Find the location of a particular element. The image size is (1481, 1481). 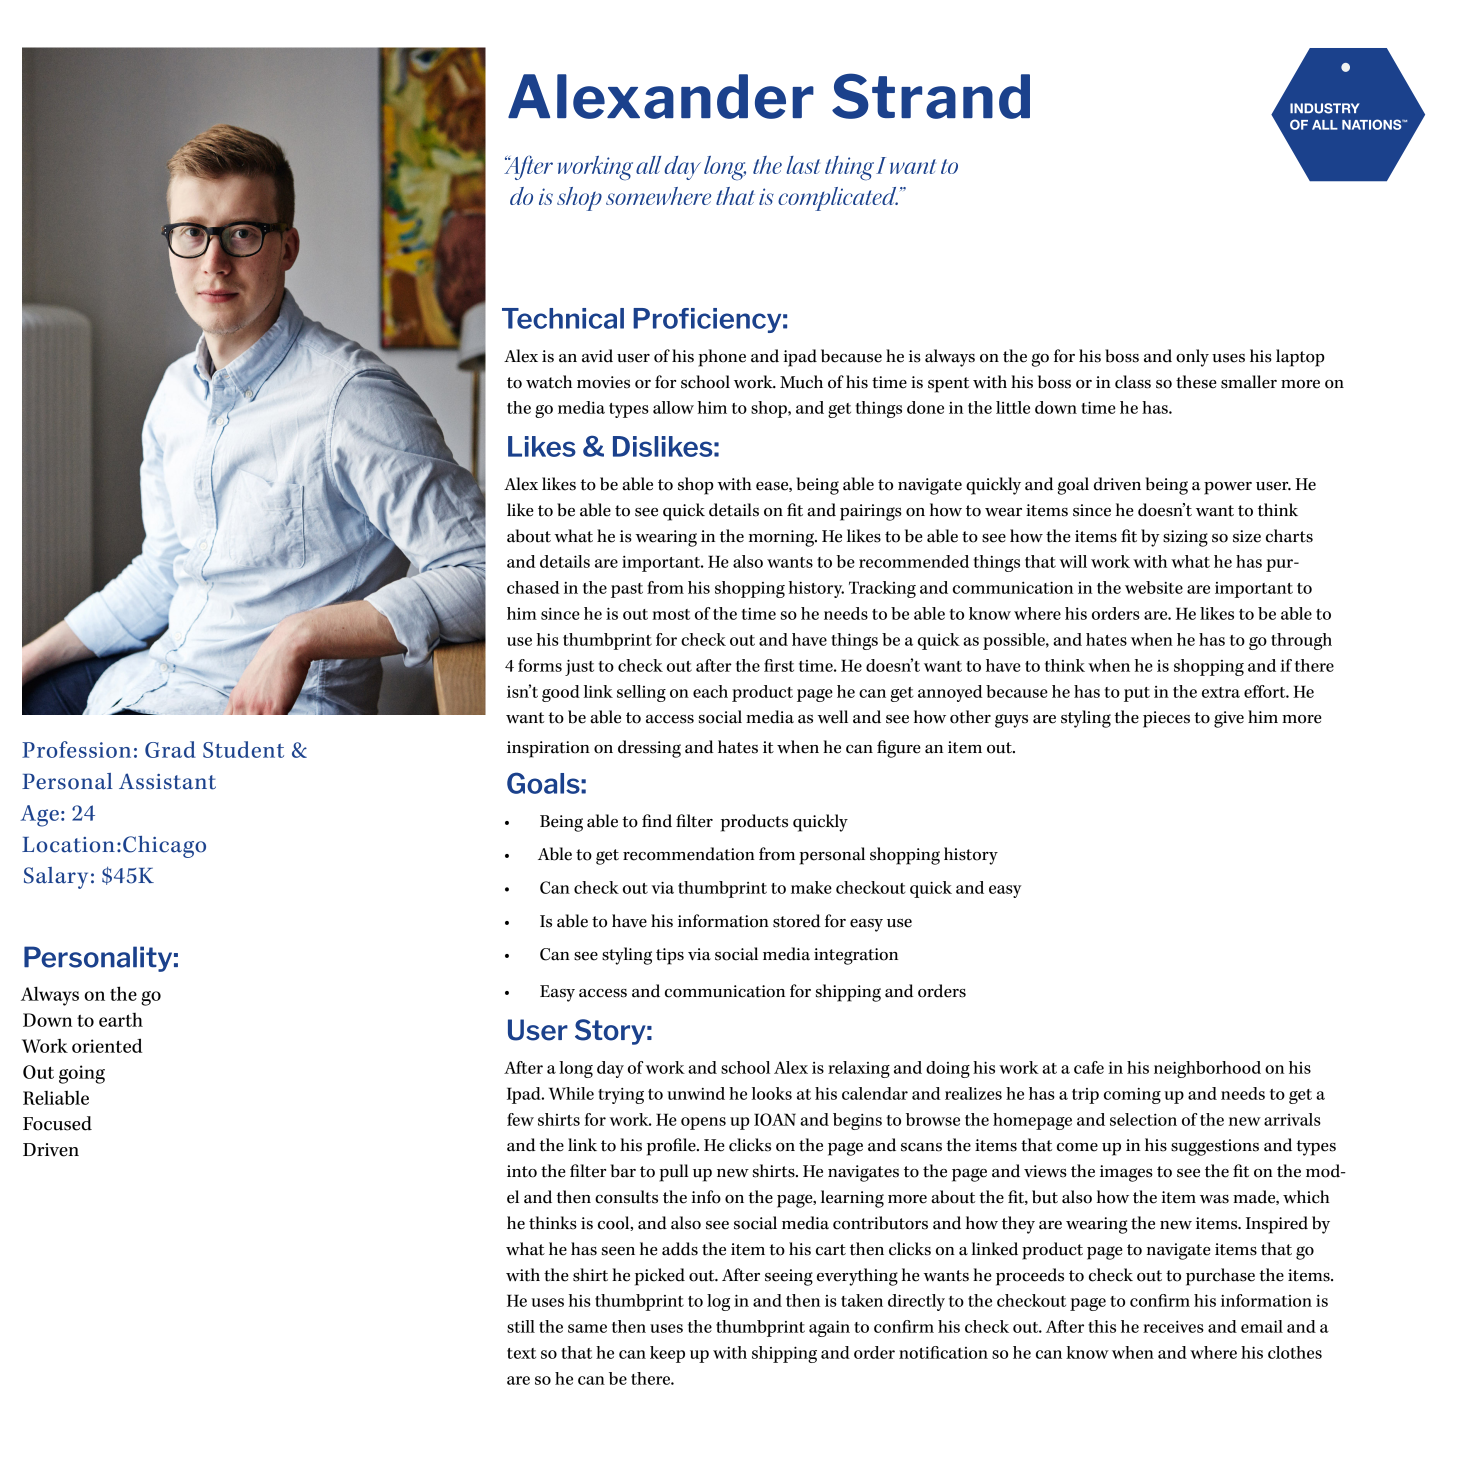

allow is located at coordinates (673, 407).
